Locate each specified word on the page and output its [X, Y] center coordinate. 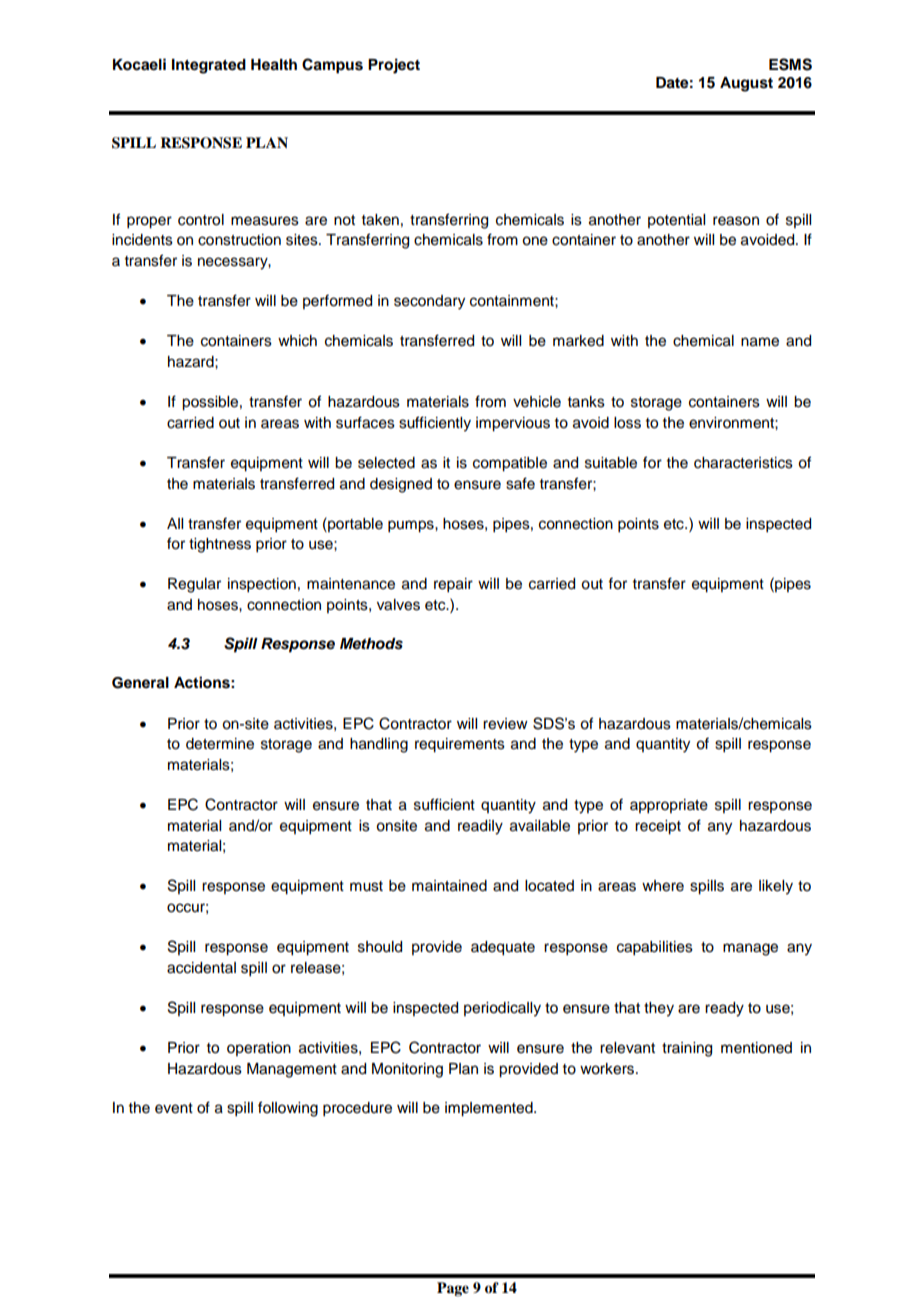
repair [453, 585]
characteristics [743, 463]
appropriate [669, 806]
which [297, 341]
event [174, 1108]
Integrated [209, 66]
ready [724, 1009]
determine [220, 744]
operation [259, 1049]
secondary [429, 302]
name [760, 342]
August [746, 84]
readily [480, 827]
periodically [502, 1009]
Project [394, 66]
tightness [220, 545]
